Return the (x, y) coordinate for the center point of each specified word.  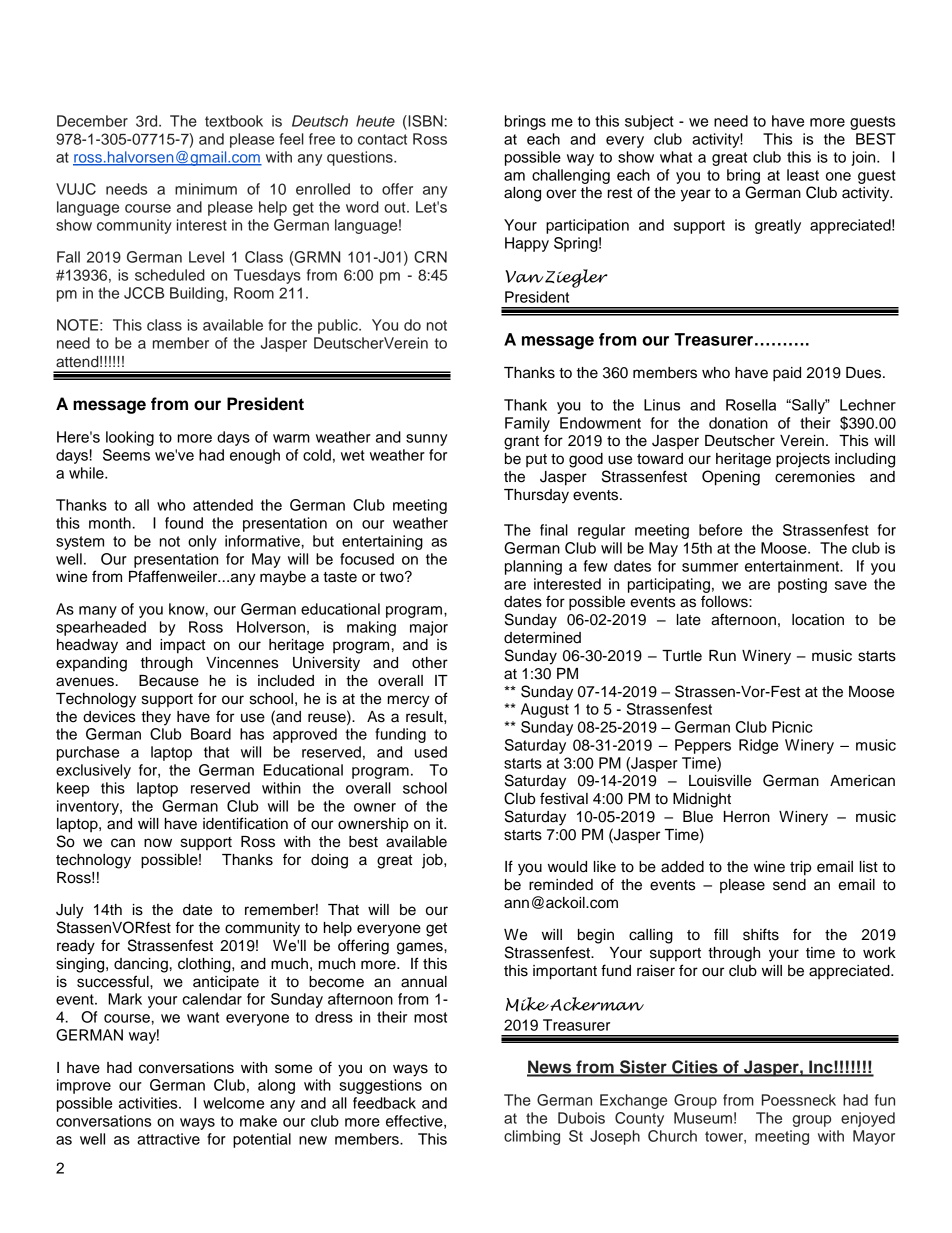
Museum (703, 1118)
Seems (126, 455)
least (803, 175)
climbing (532, 1137)
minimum (206, 189)
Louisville (720, 781)
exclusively (93, 771)
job (433, 861)
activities (149, 1103)
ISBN (424, 121)
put (536, 460)
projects (803, 460)
